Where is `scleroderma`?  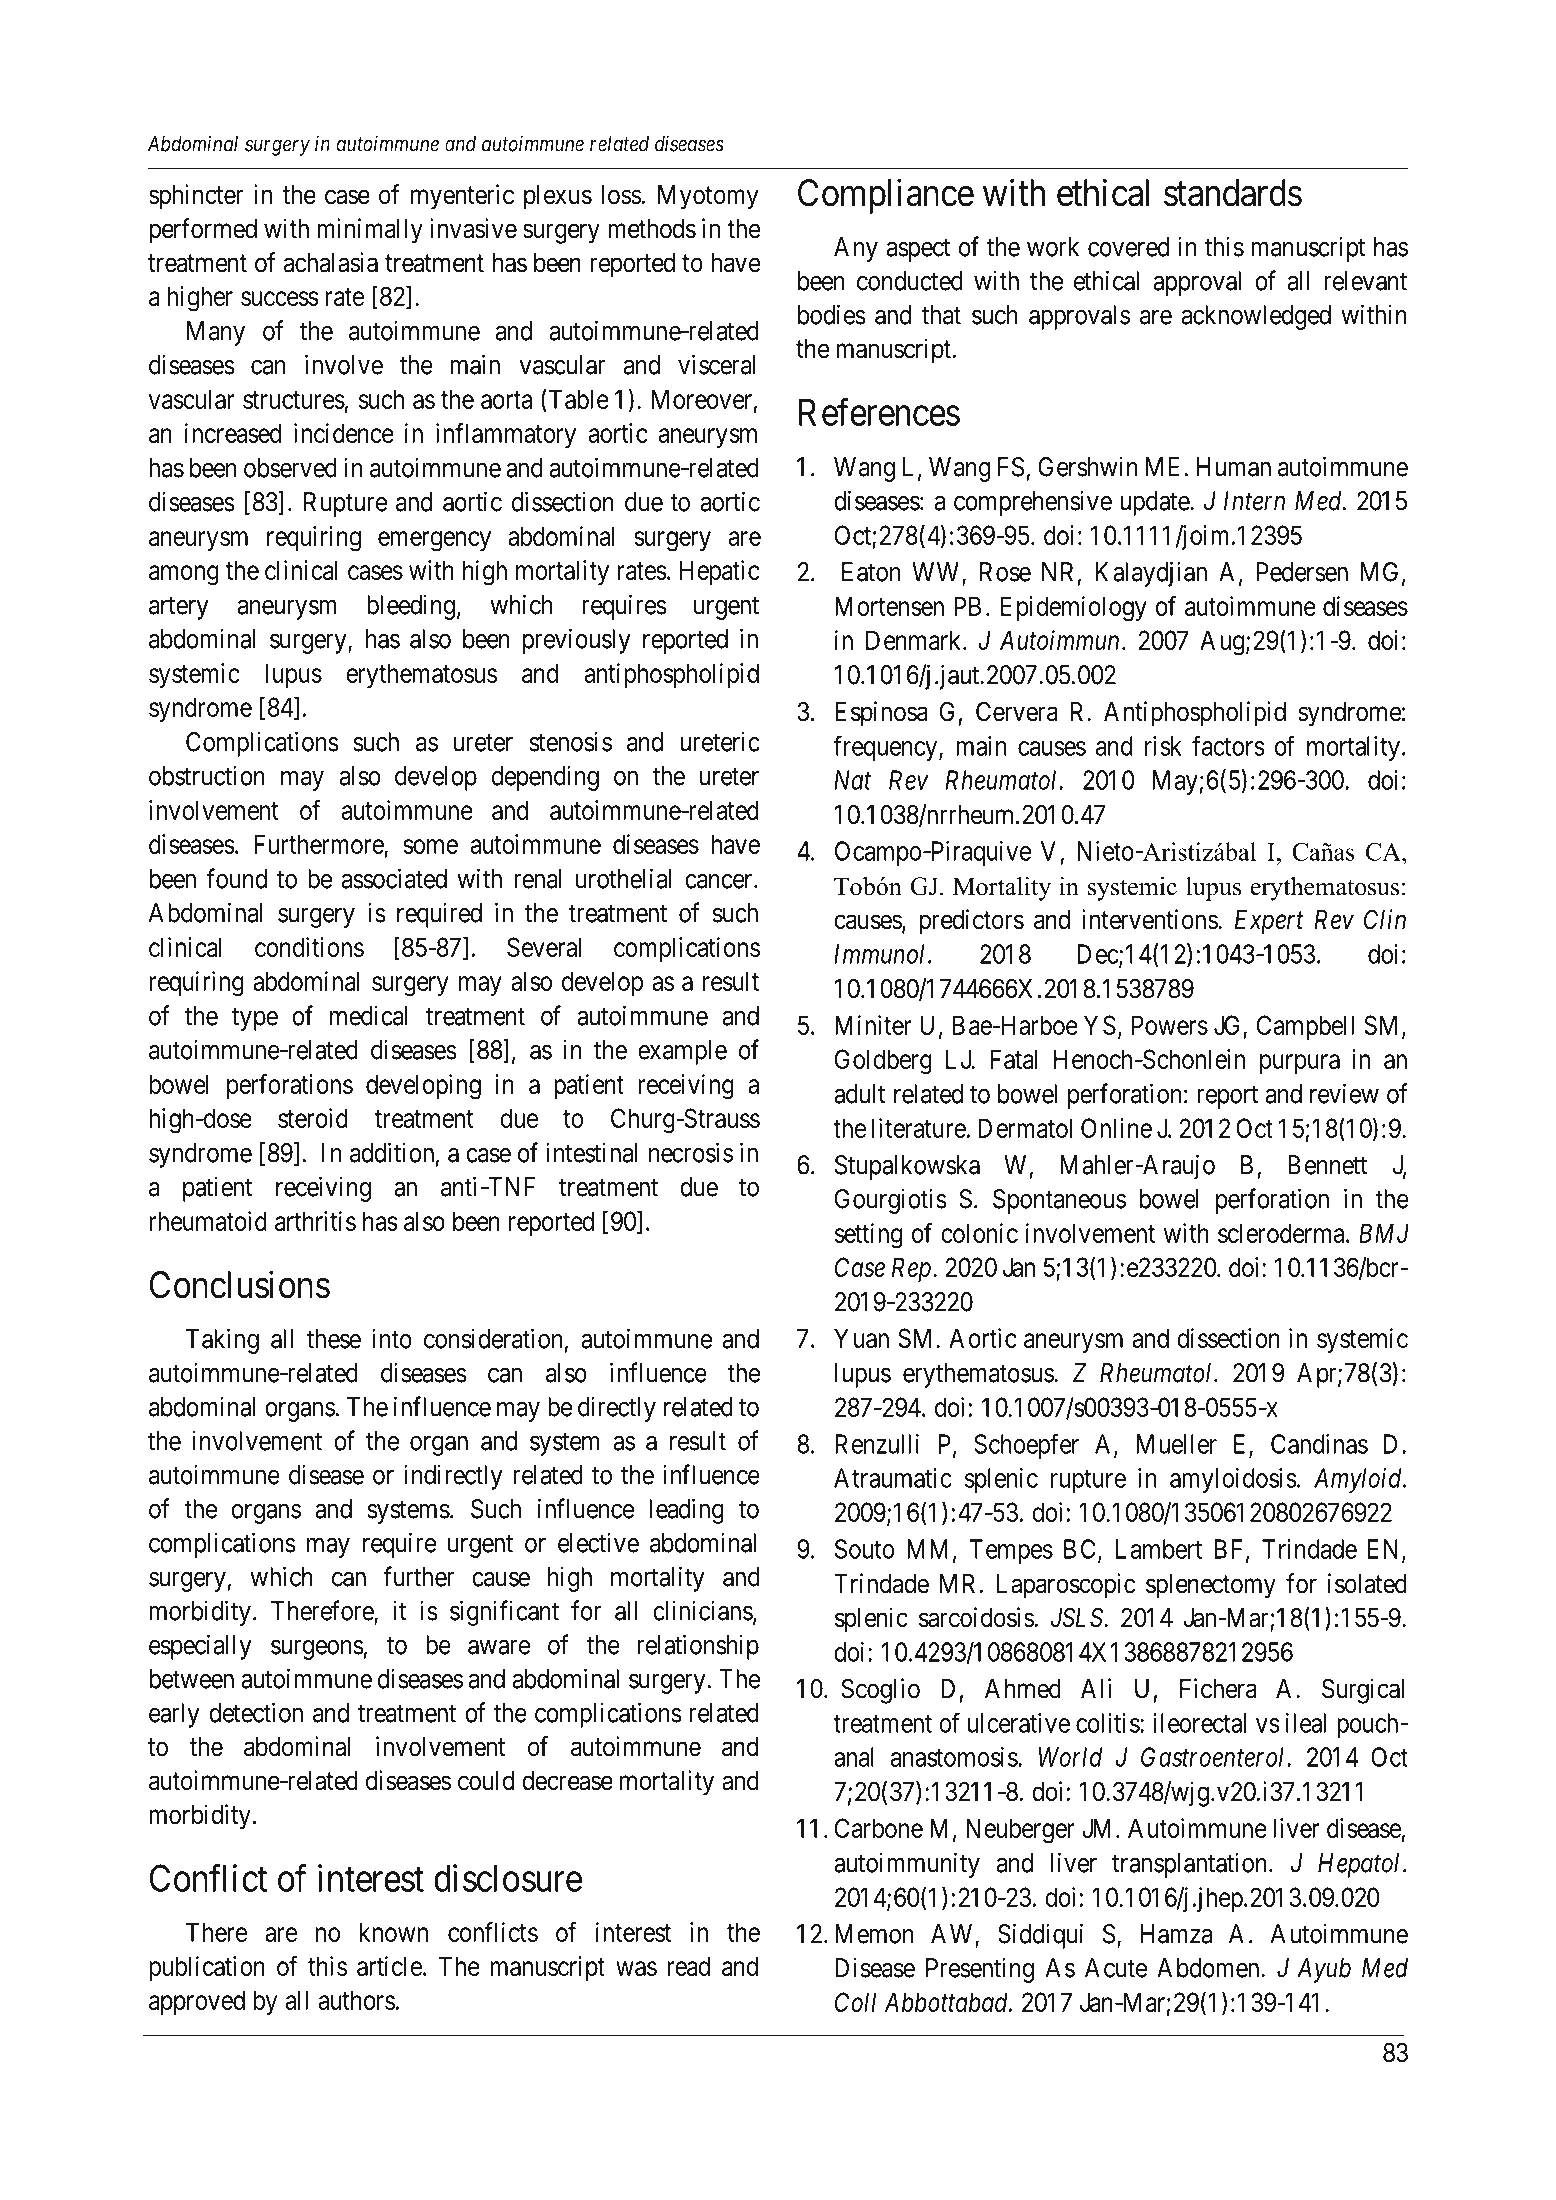 scleroderma is located at coordinates (1282, 1233).
